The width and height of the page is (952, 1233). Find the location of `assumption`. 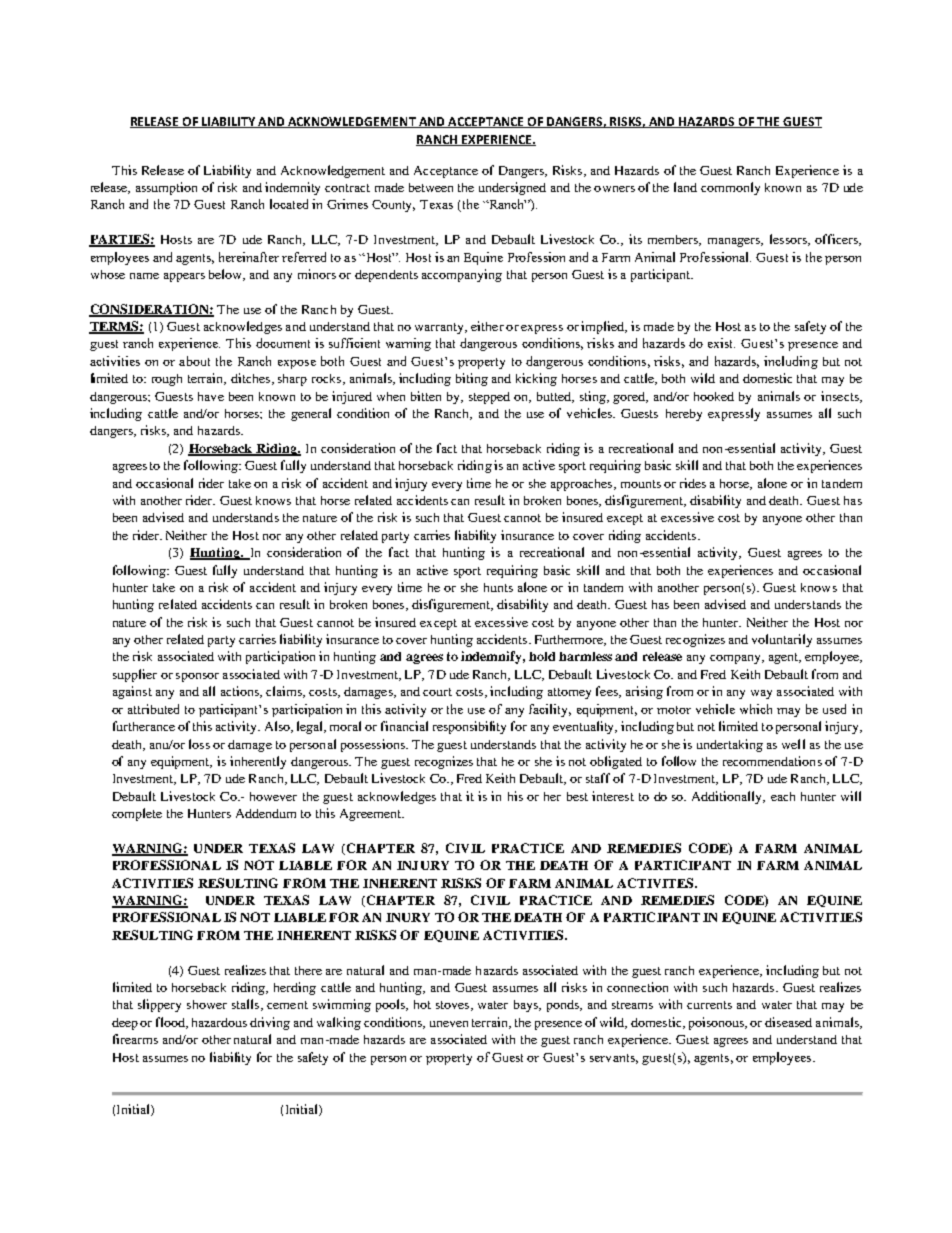

assumption is located at coordinates (166, 188).
